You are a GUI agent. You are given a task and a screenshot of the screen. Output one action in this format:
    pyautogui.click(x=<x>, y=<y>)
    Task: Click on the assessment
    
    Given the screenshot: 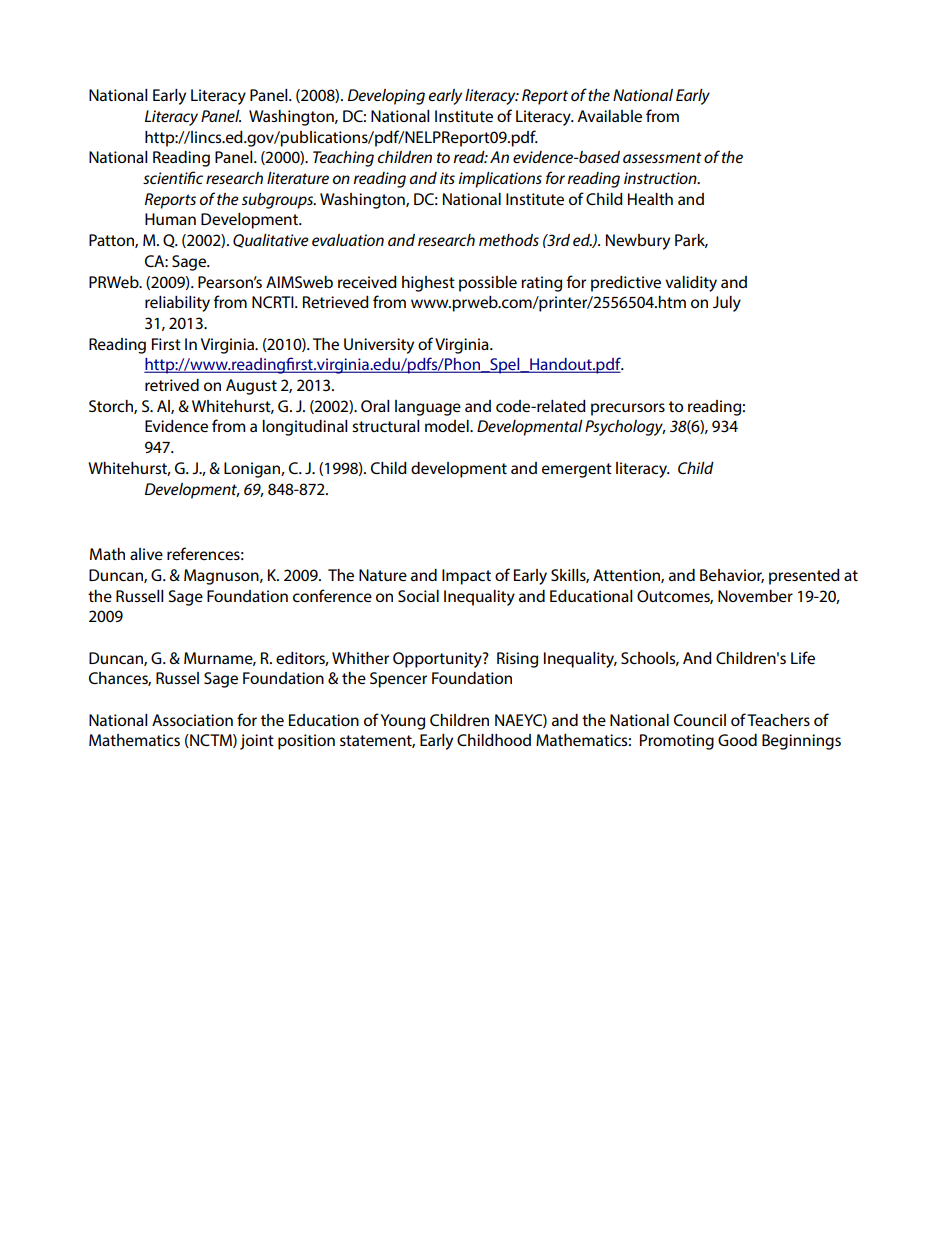 What is the action you would take?
    pyautogui.click(x=662, y=157)
